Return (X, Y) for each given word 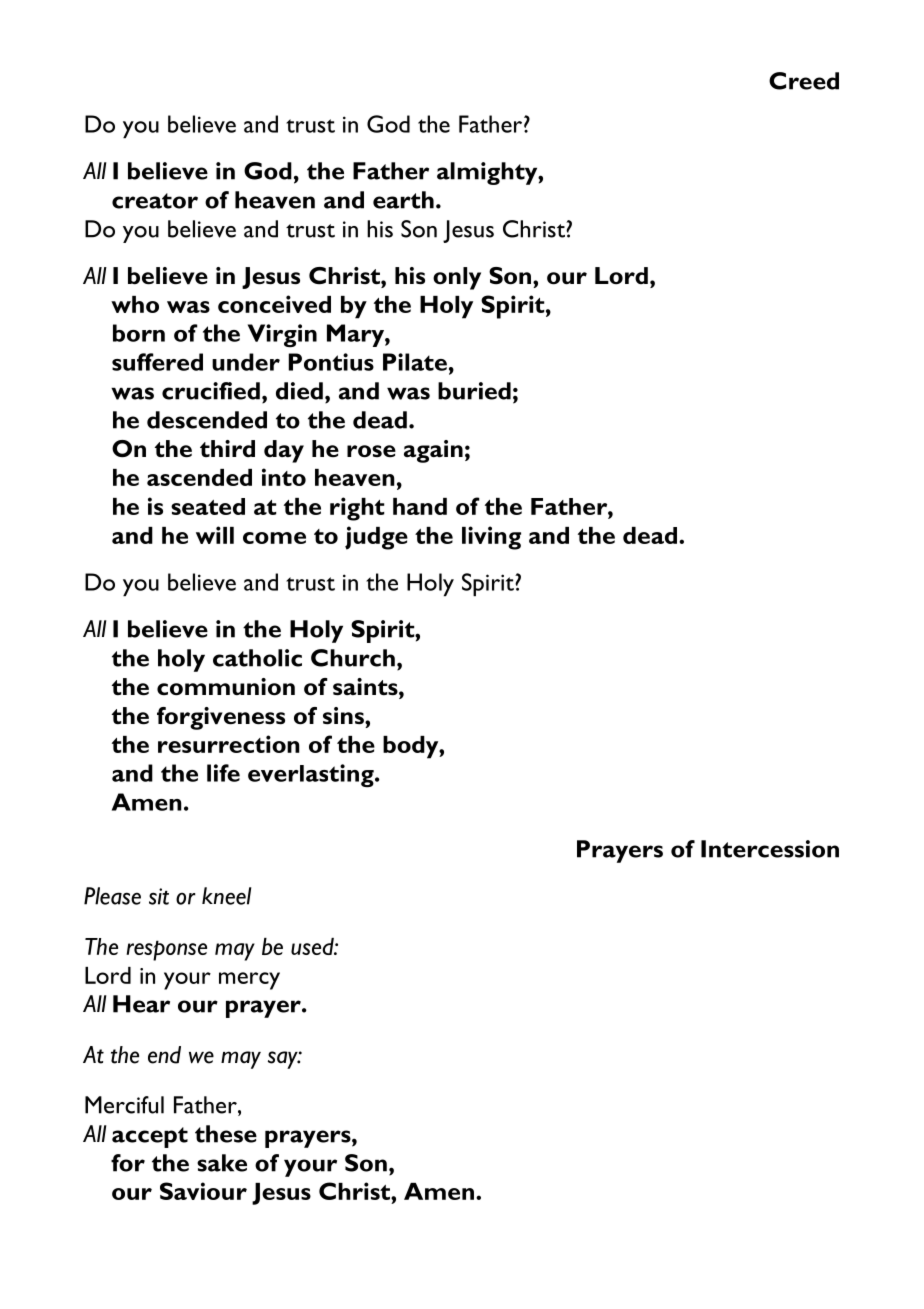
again (433, 451)
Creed (804, 81)
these (226, 1134)
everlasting (312, 776)
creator (155, 201)
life (223, 773)
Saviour (203, 1191)
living (491, 538)
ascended (199, 477)
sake (222, 1163)
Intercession (770, 849)
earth (403, 200)
